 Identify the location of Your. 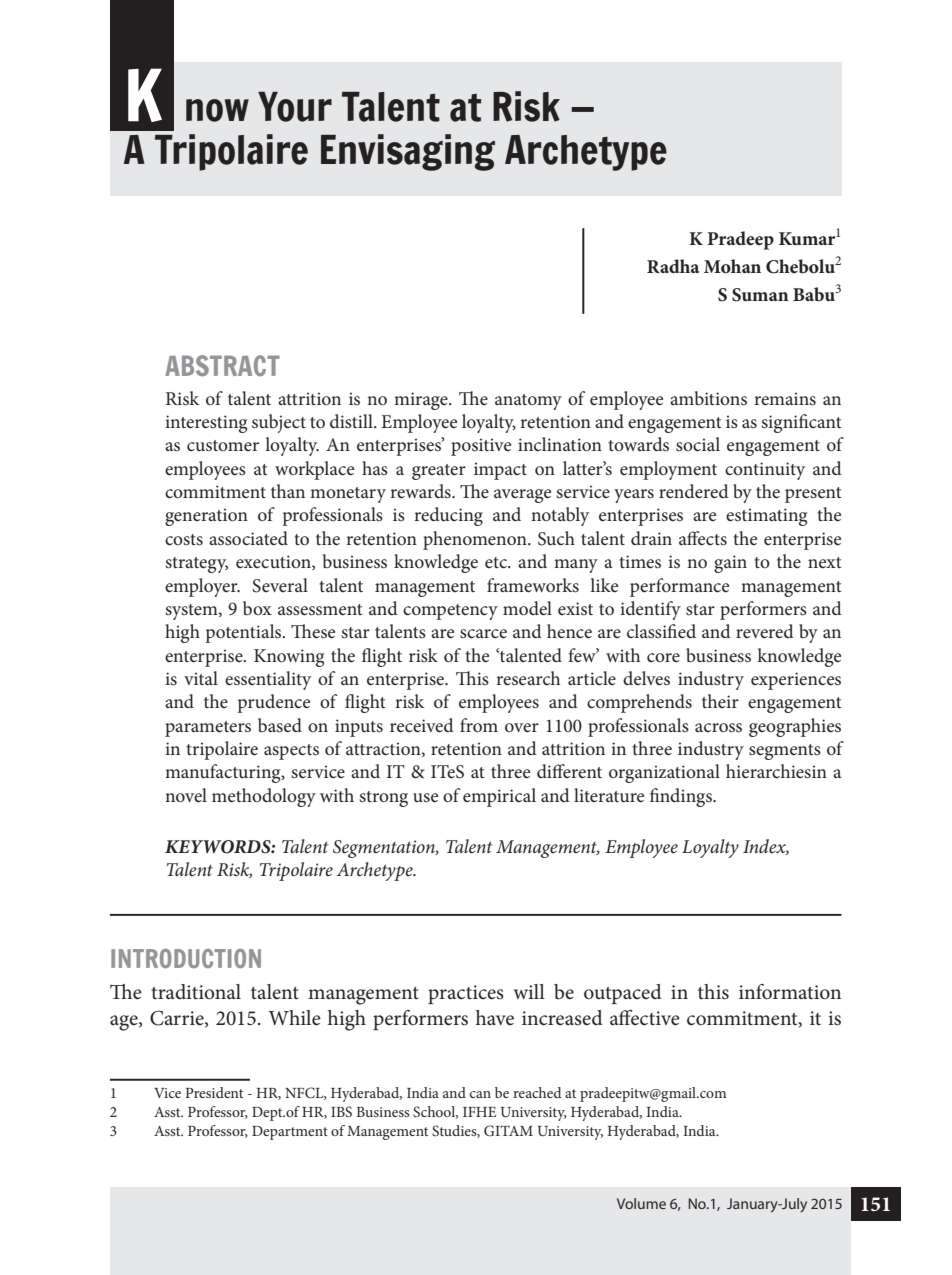
(295, 107).
